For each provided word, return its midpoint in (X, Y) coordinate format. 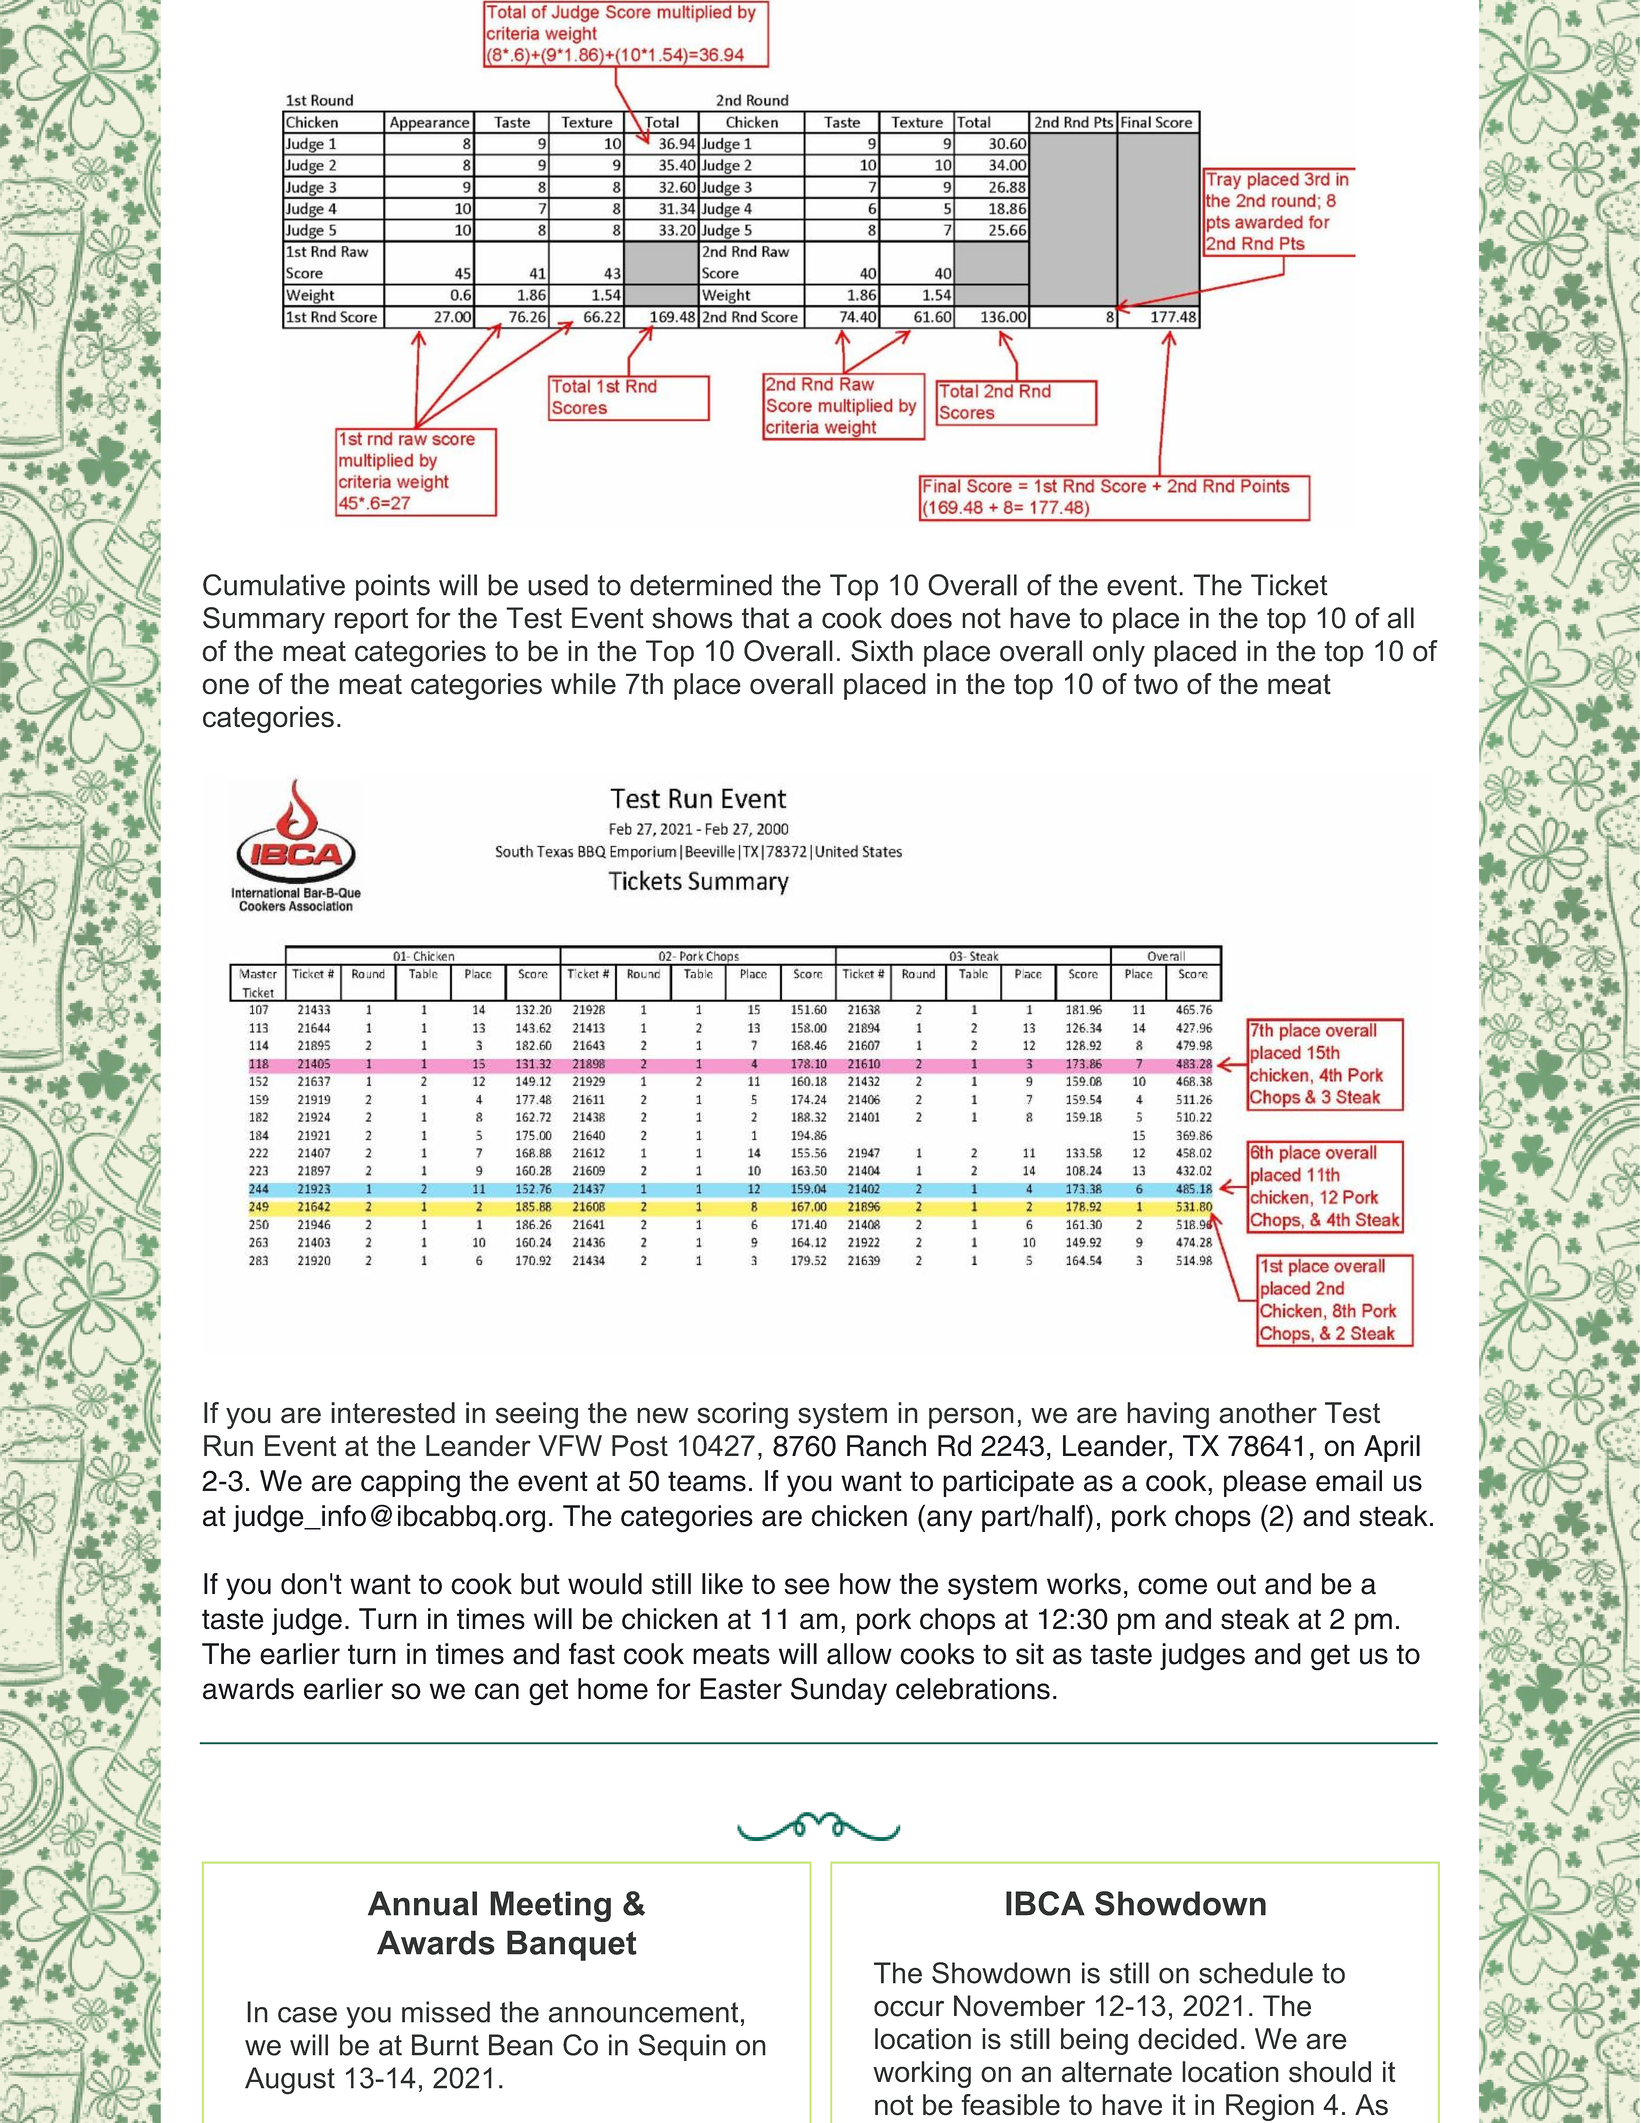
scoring (742, 1415)
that (765, 618)
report (371, 621)
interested (393, 1413)
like (722, 1584)
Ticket (1289, 585)
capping (410, 1484)
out (1236, 1584)
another (1268, 1413)
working (922, 2074)
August (290, 2081)
